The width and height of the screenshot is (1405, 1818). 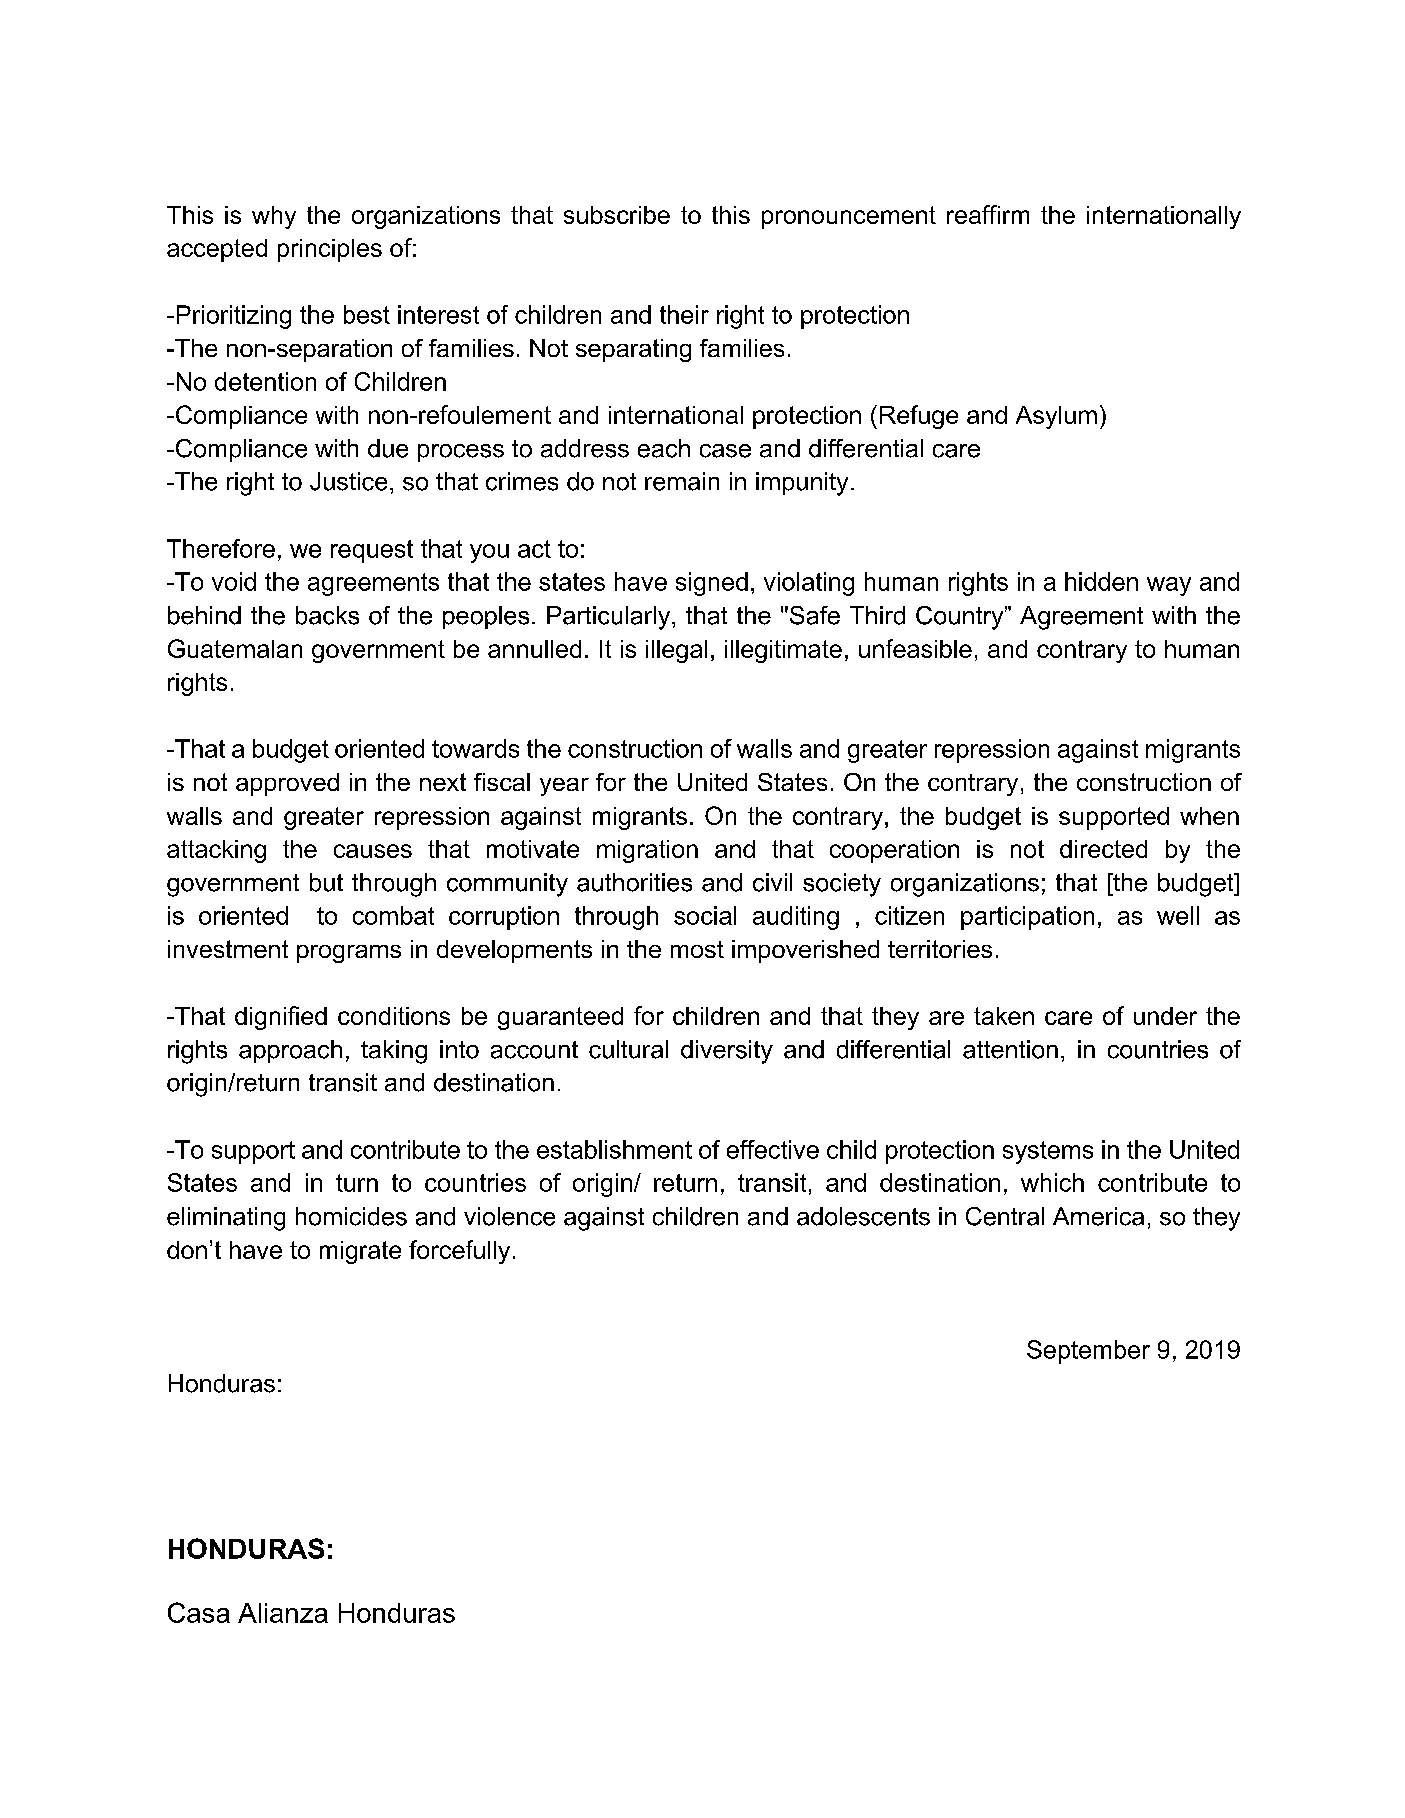 I want to click on reaffirm, so click(x=988, y=214).
